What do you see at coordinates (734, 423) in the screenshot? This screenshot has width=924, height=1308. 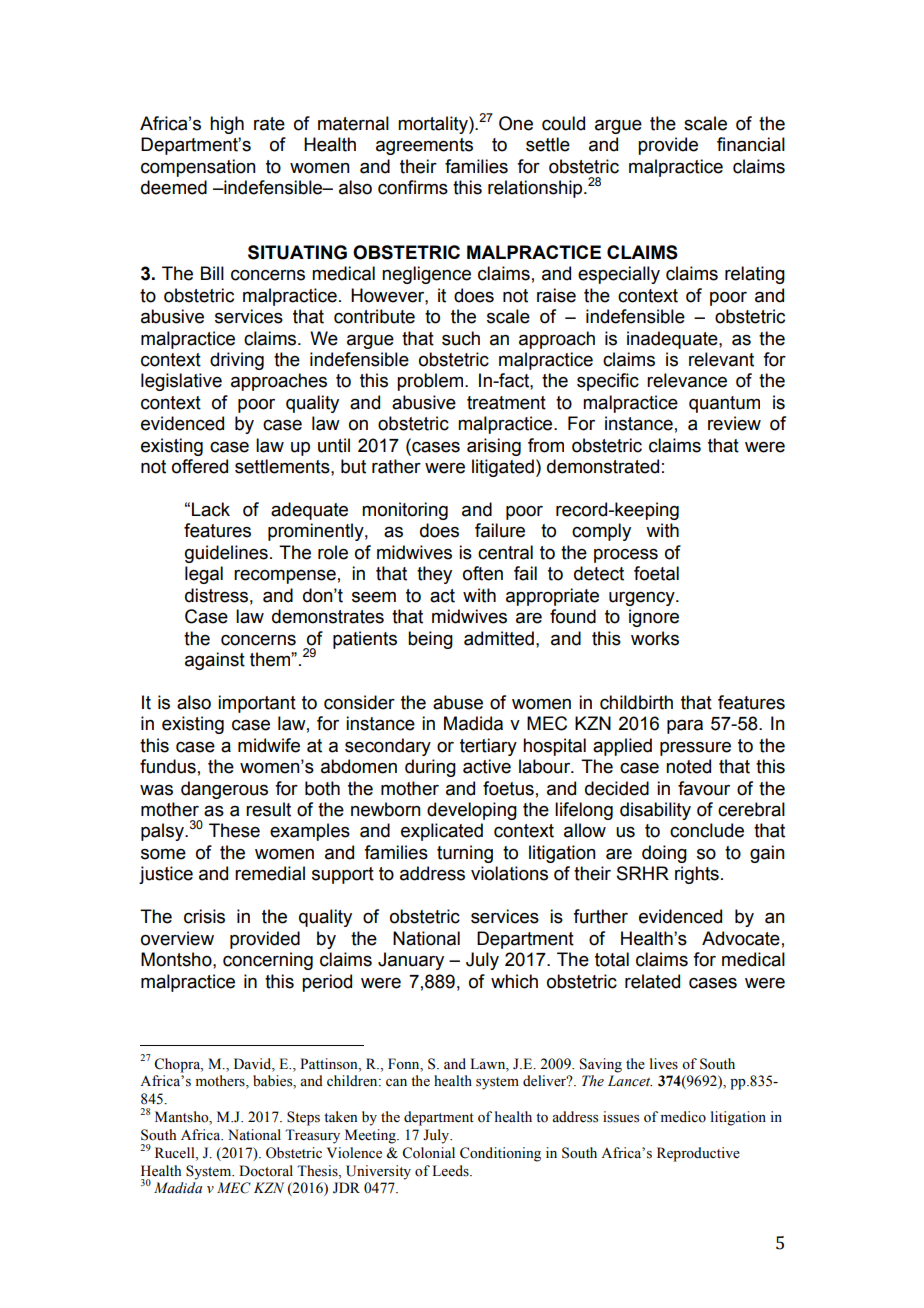 I see `review` at bounding box center [734, 423].
